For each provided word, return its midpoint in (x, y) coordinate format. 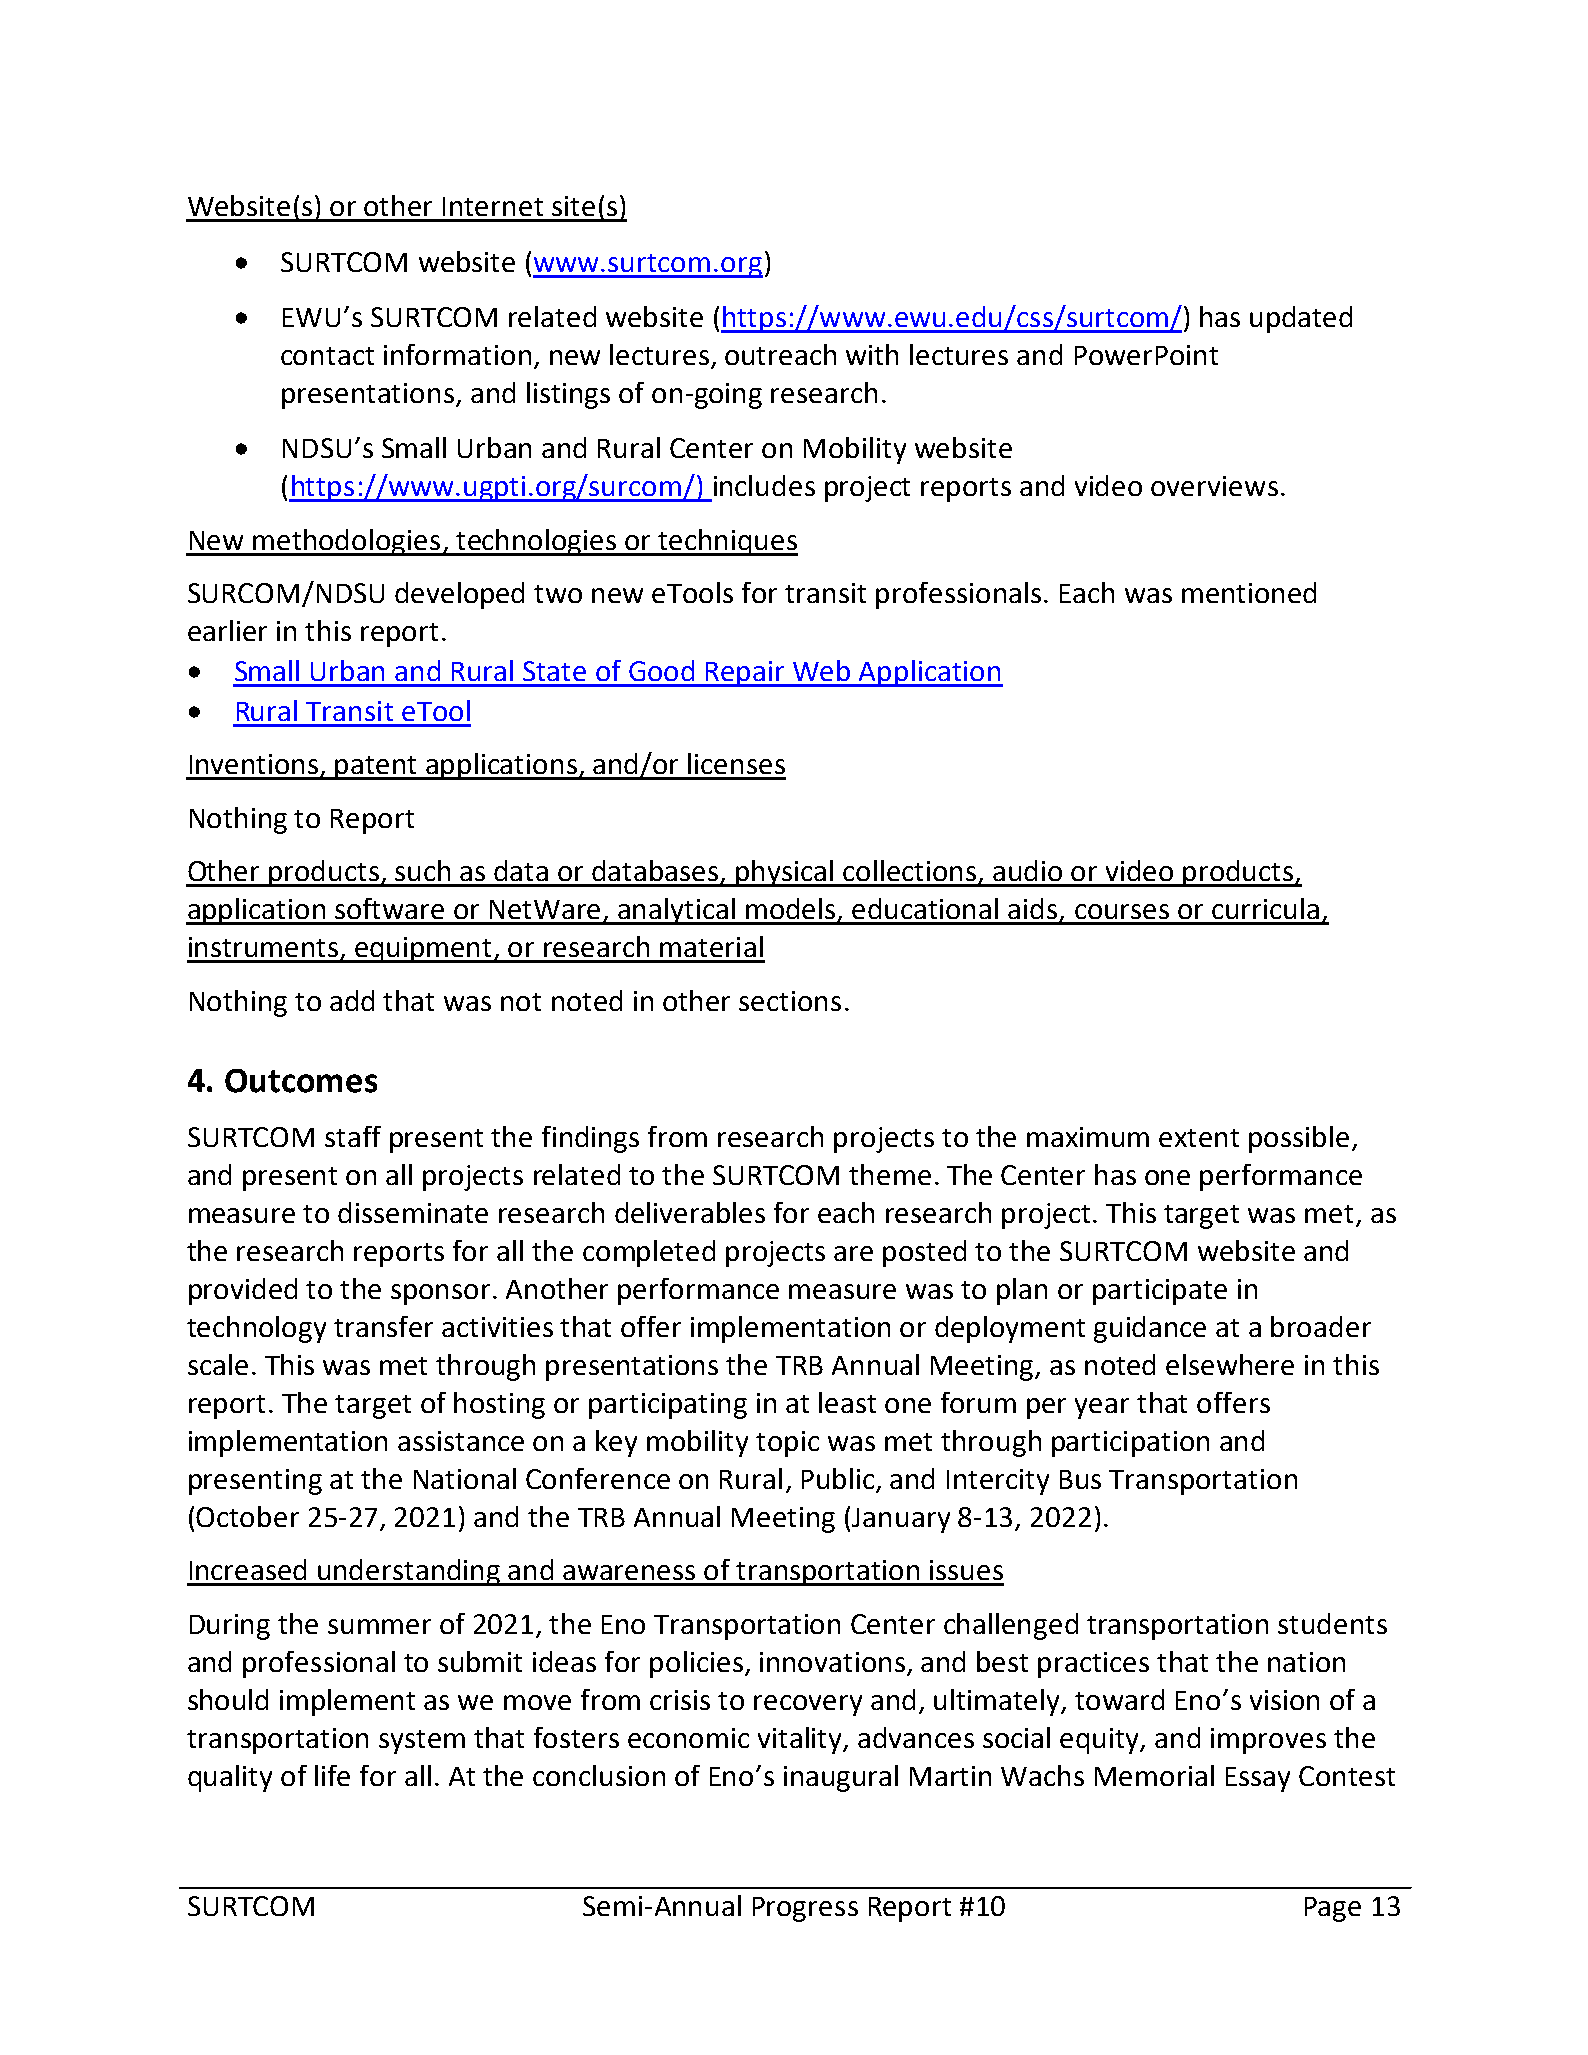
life (332, 1775)
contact (327, 356)
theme (890, 1174)
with (872, 354)
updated (1301, 319)
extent (1199, 1138)
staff (353, 1136)
